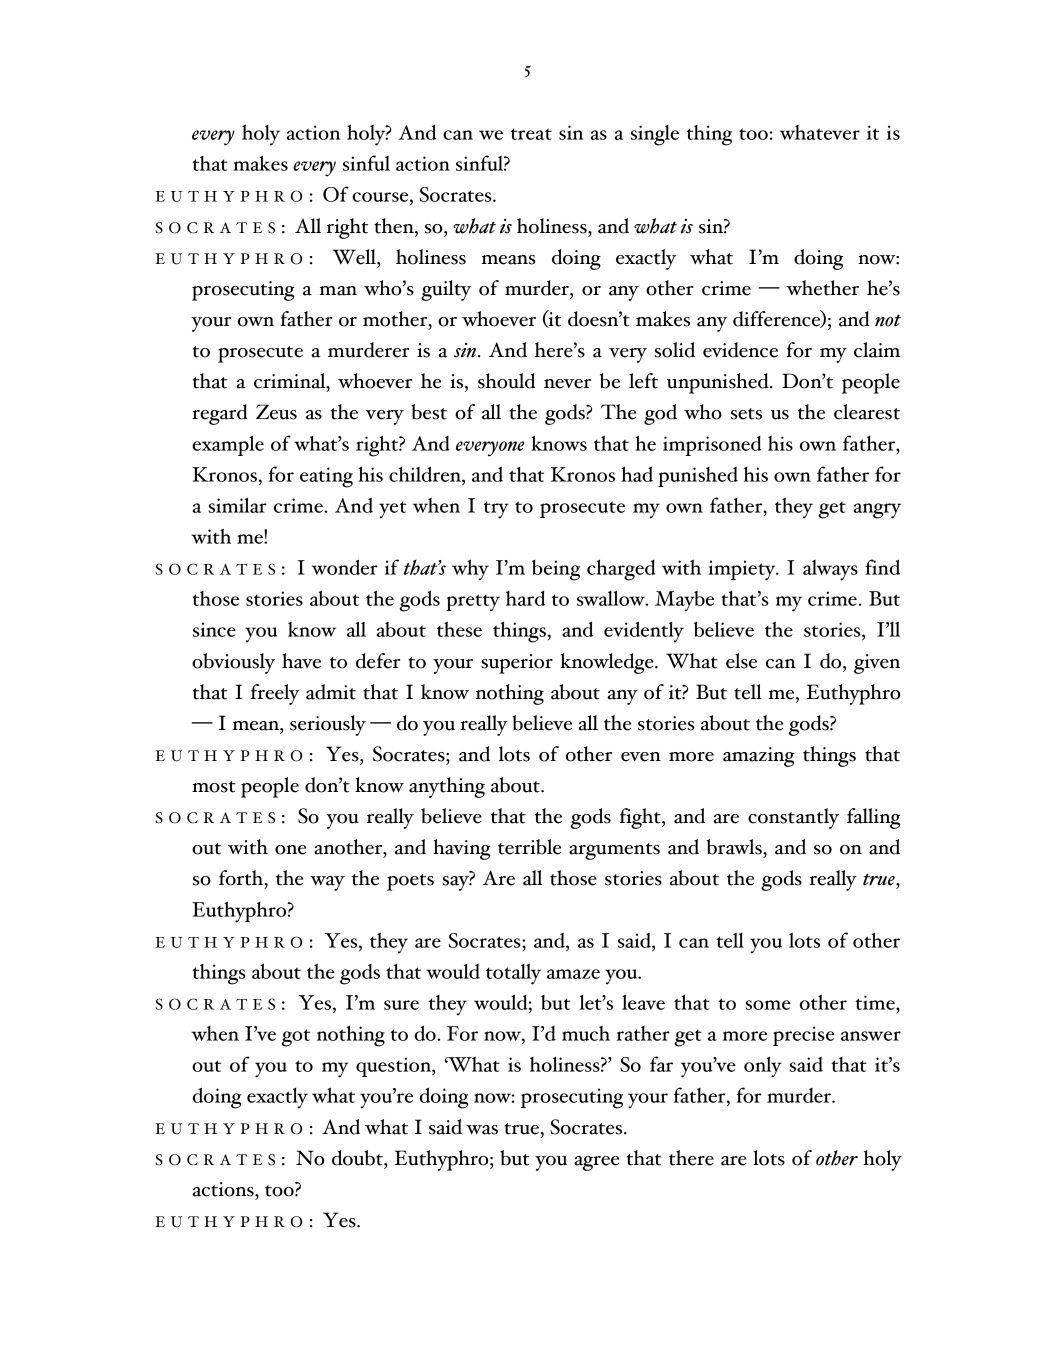 This screenshot has width=1056, height=1367. Describe the element at coordinates (358, 1158) in the screenshot. I see `doubt` at that location.
